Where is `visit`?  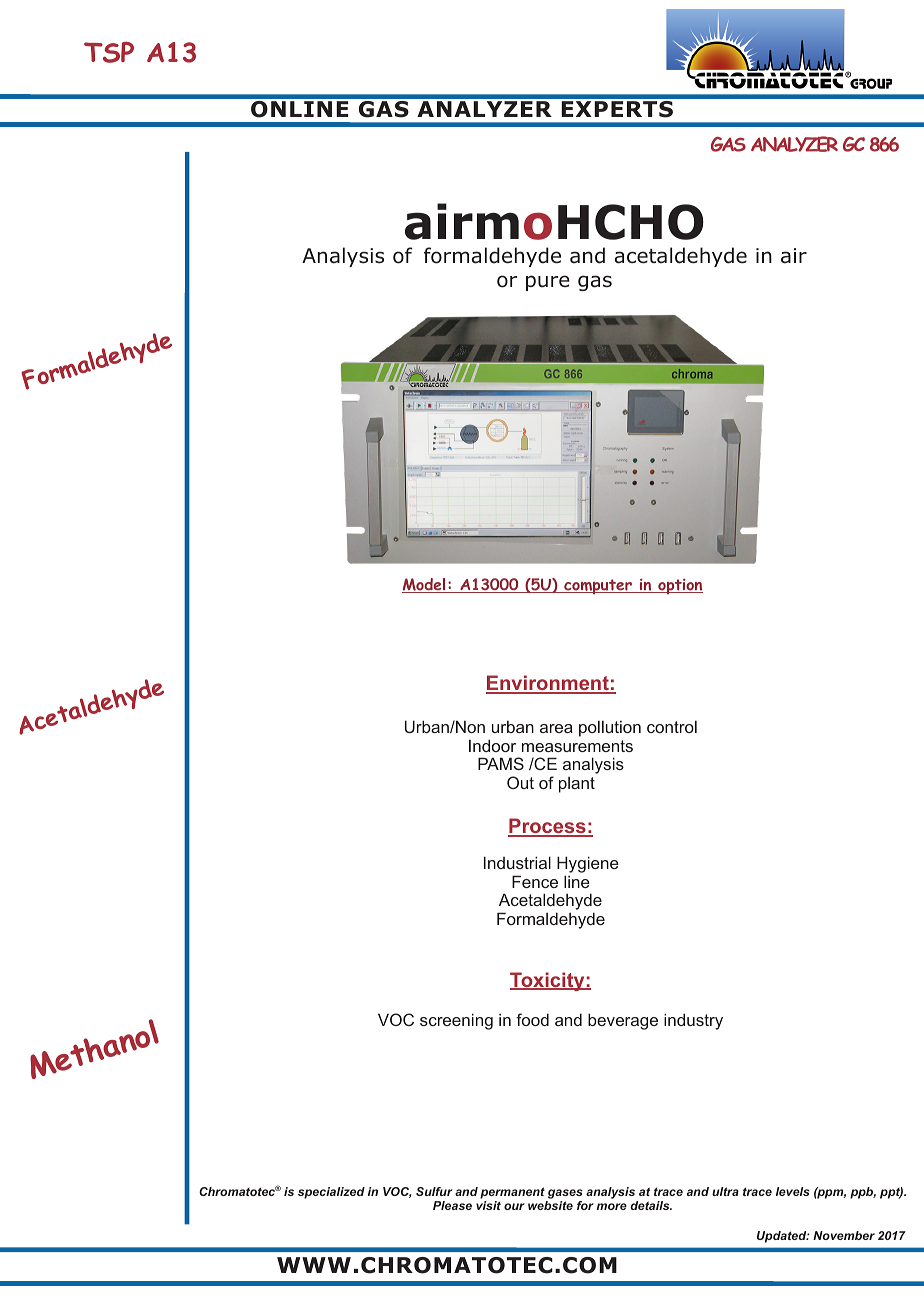
visit is located at coordinates (488, 1205).
